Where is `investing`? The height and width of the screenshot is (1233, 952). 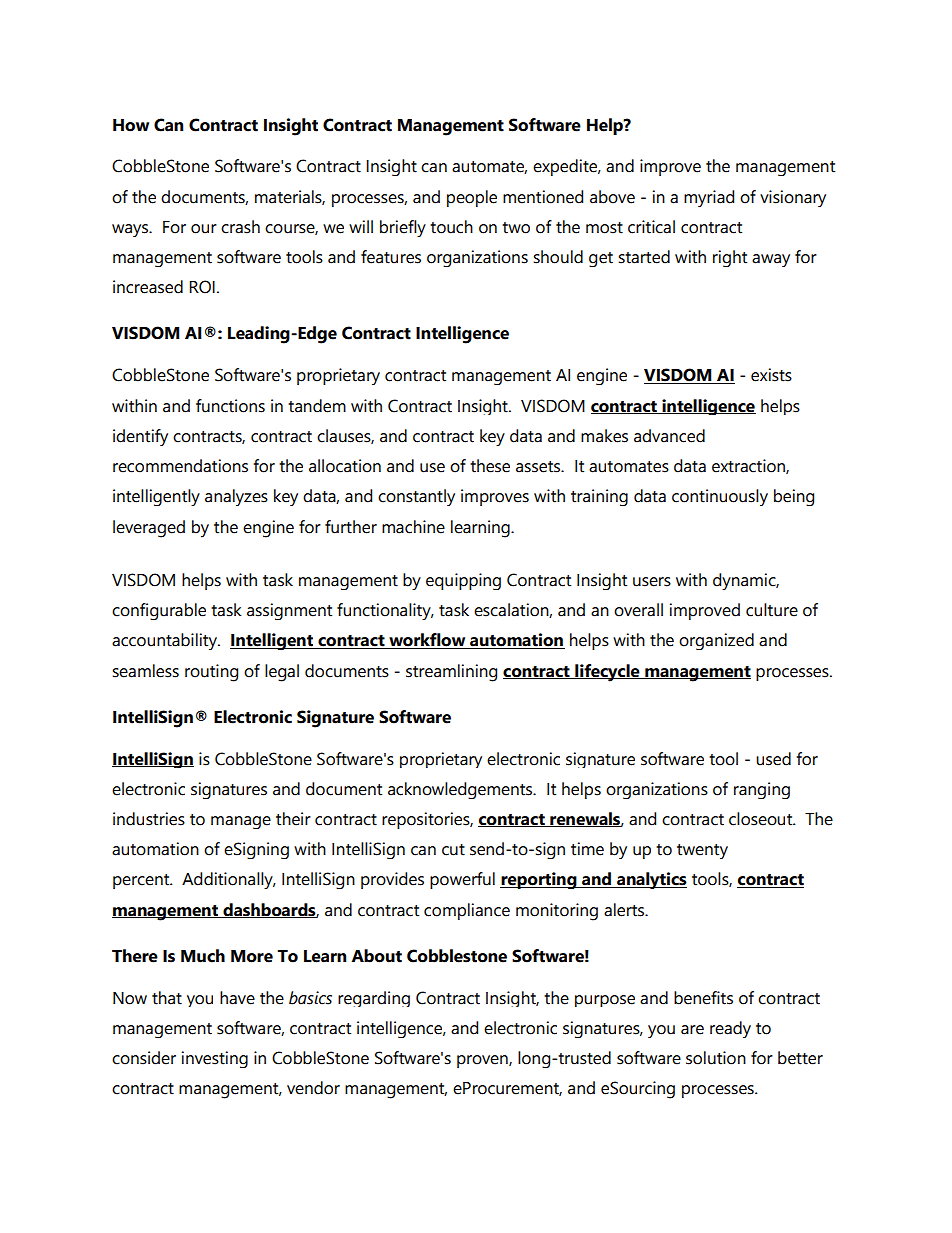
investing is located at coordinates (215, 1059).
